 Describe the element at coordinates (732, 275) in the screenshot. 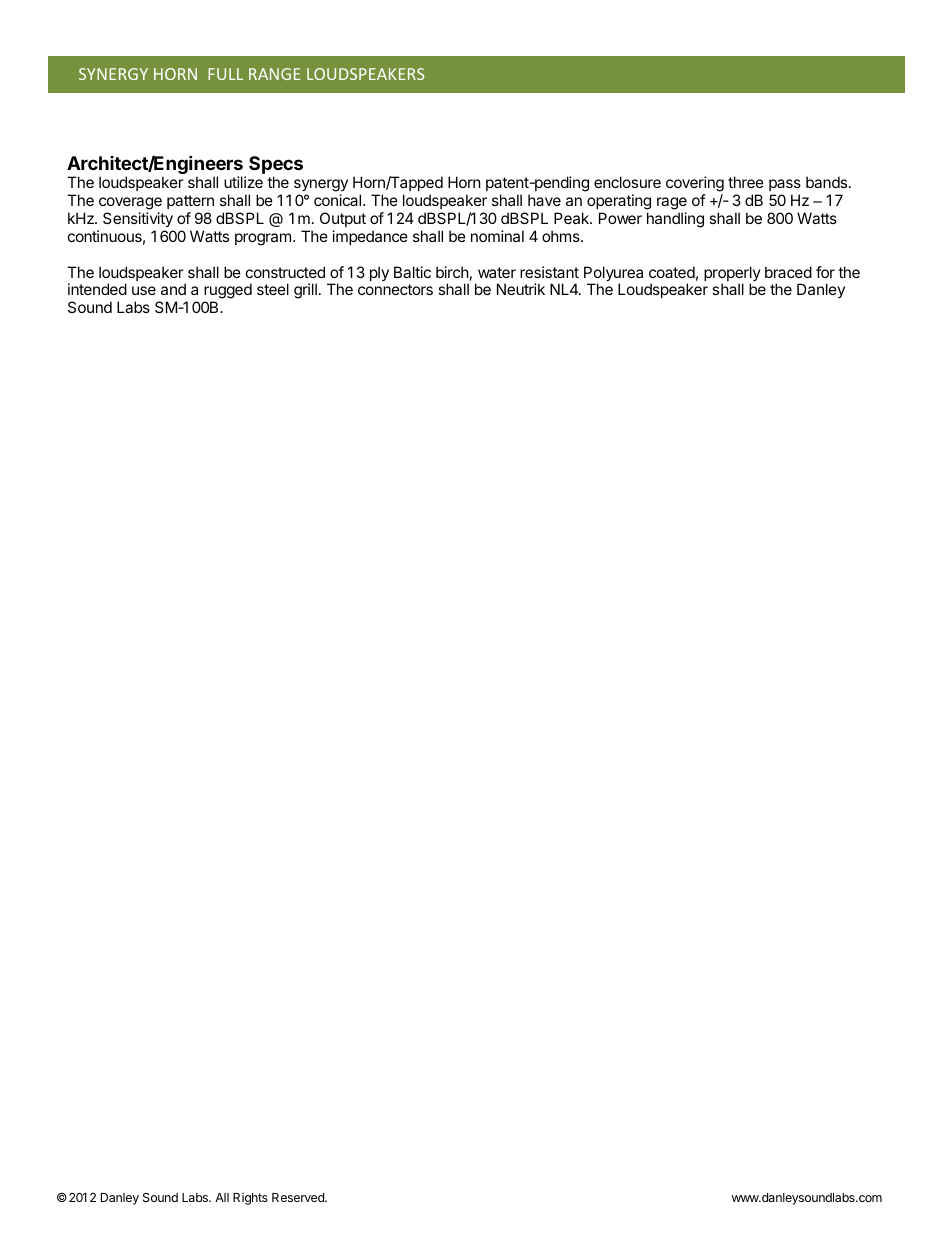

I see `properly` at that location.
